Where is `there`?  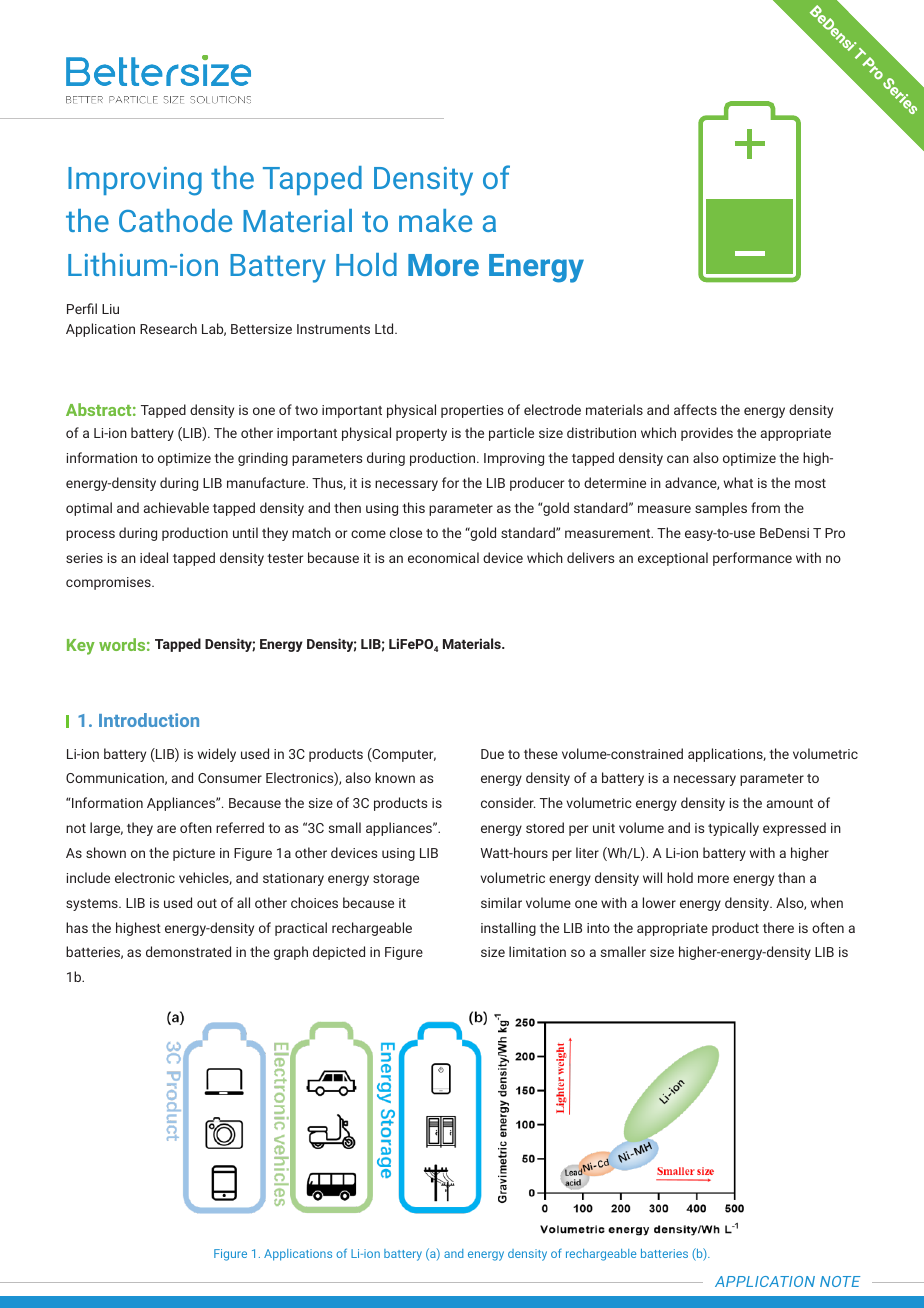
there is located at coordinates (778, 927).
